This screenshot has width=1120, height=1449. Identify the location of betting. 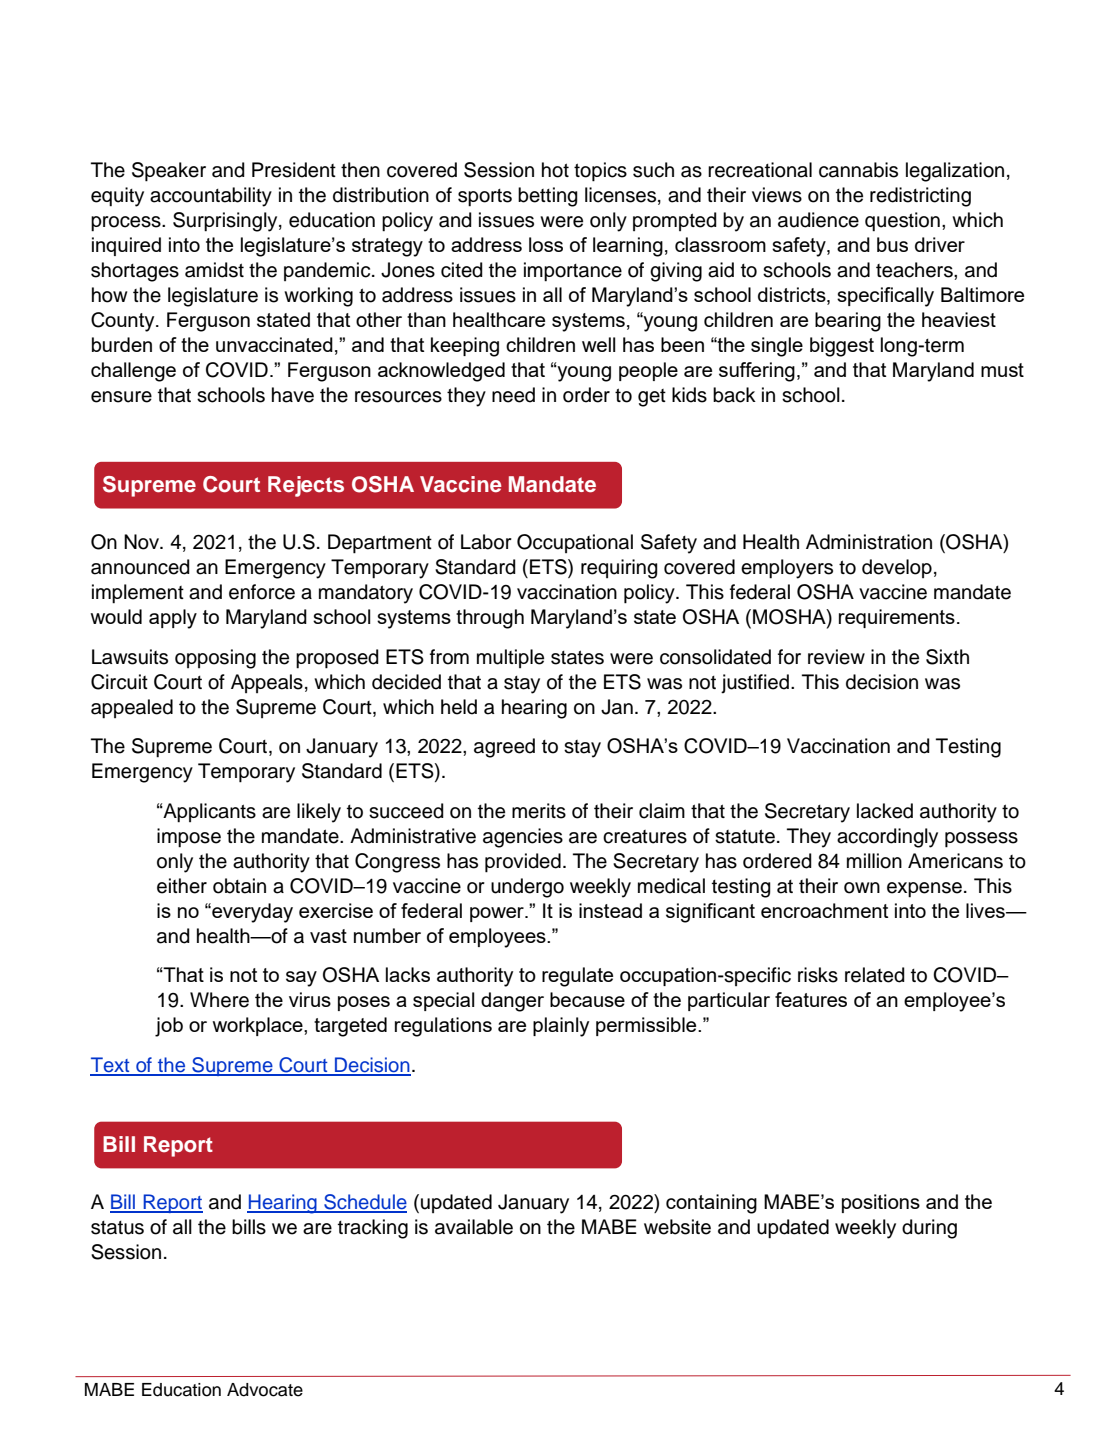
(548, 197).
